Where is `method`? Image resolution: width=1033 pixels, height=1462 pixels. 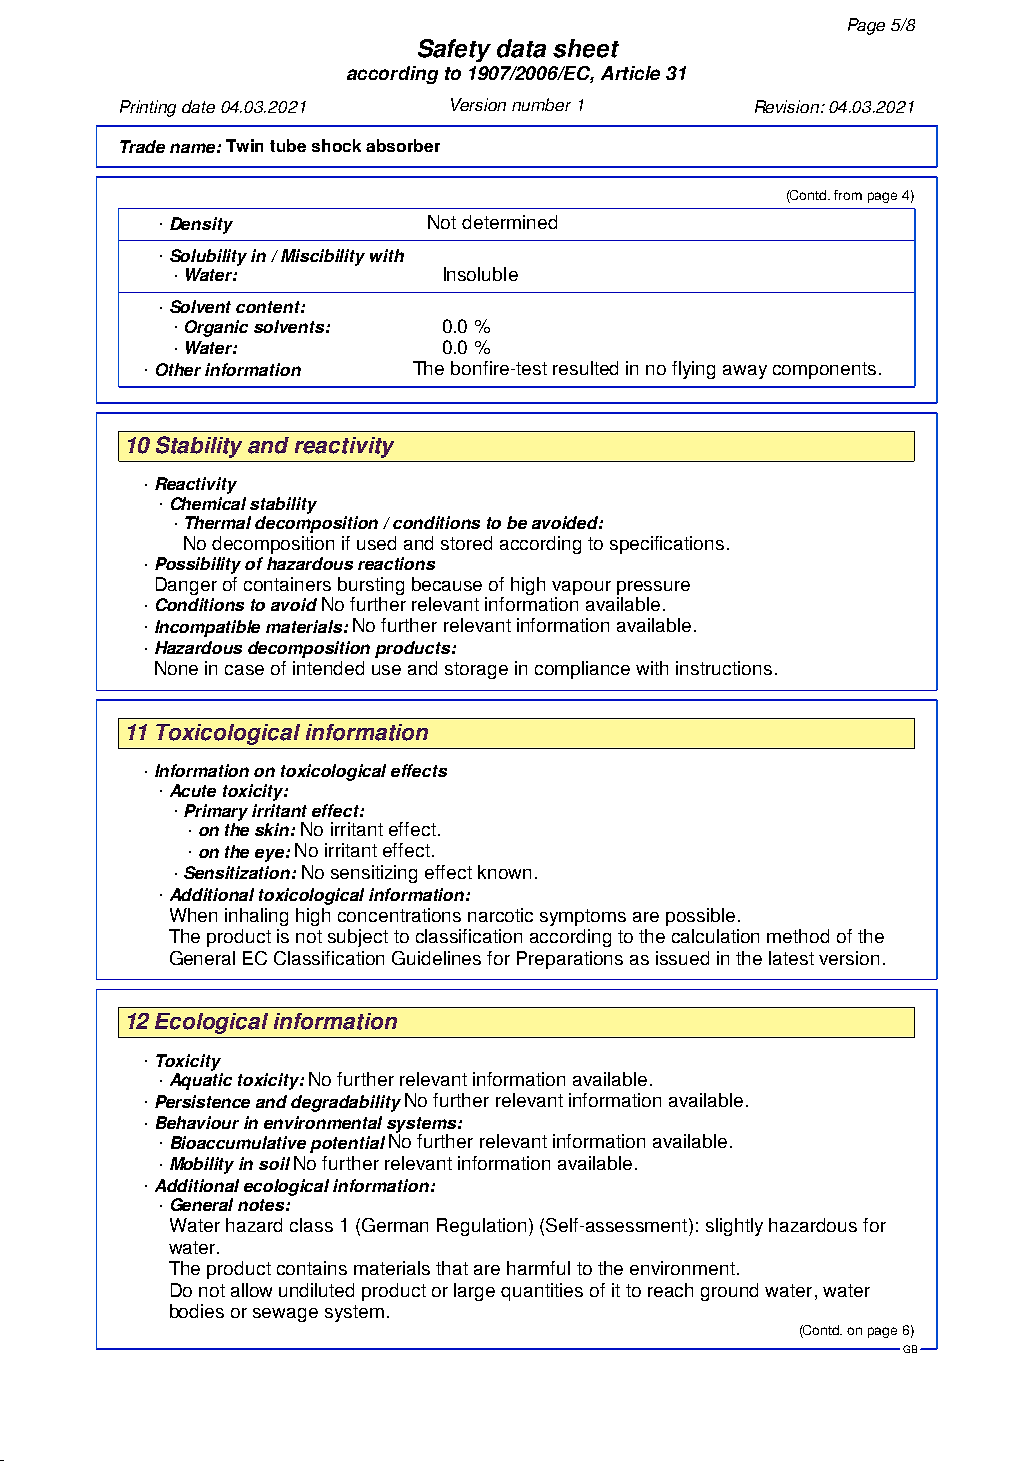
method is located at coordinates (798, 936).
